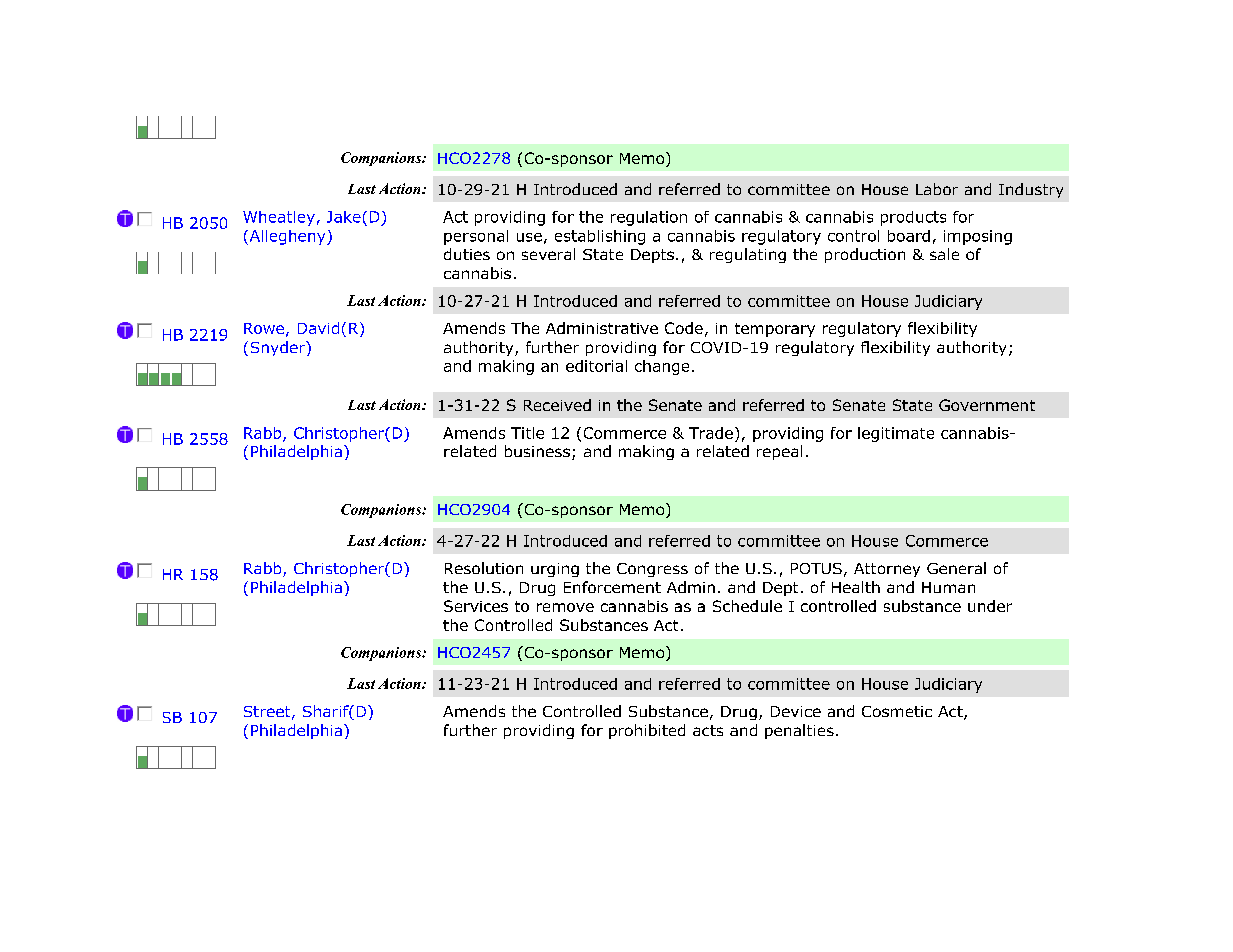  Describe the element at coordinates (647, 731) in the image. I see `prohibited` at that location.
